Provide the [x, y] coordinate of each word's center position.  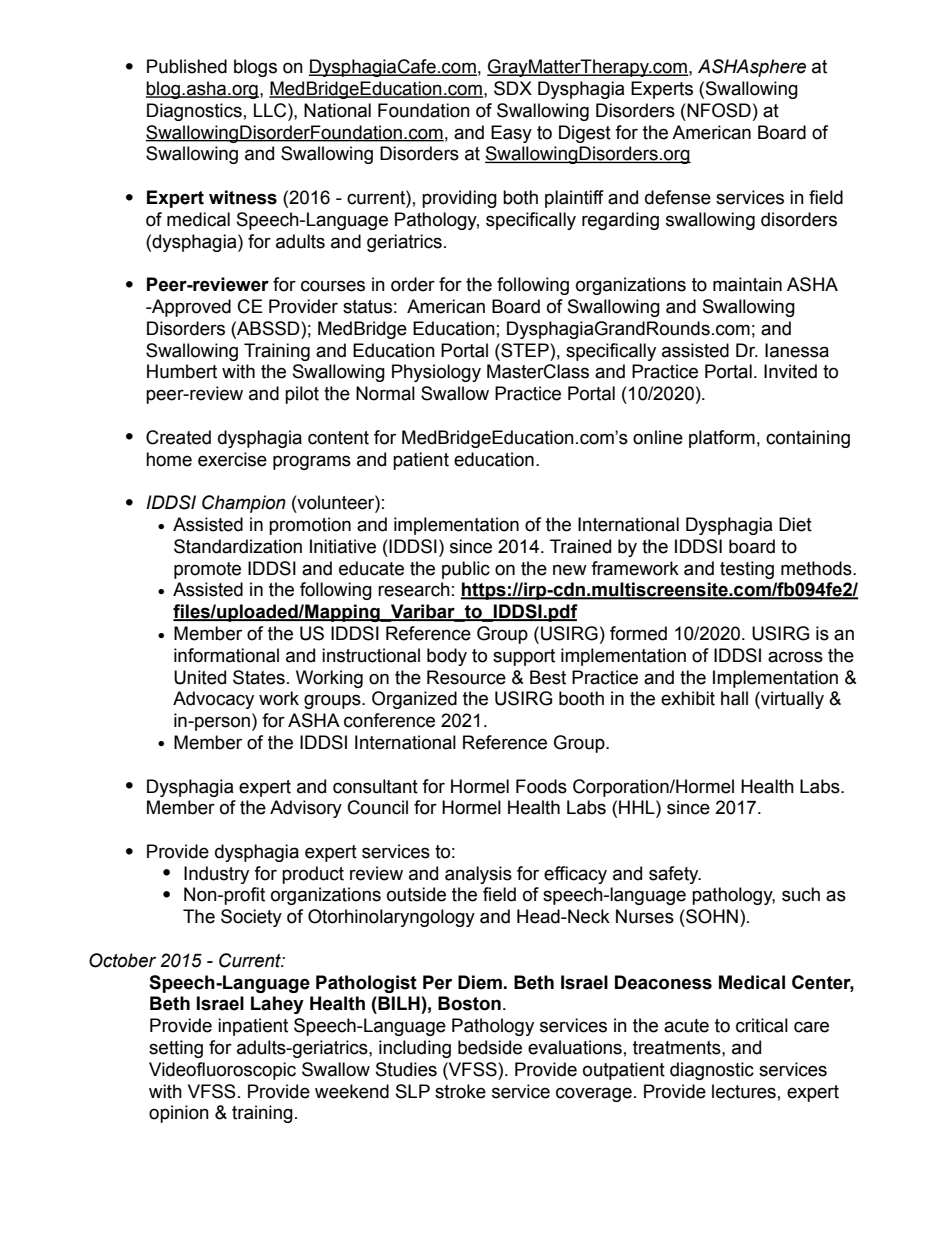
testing [747, 570]
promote [207, 570]
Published [187, 66]
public [466, 570]
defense [678, 197]
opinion [179, 1114]
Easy [511, 134]
